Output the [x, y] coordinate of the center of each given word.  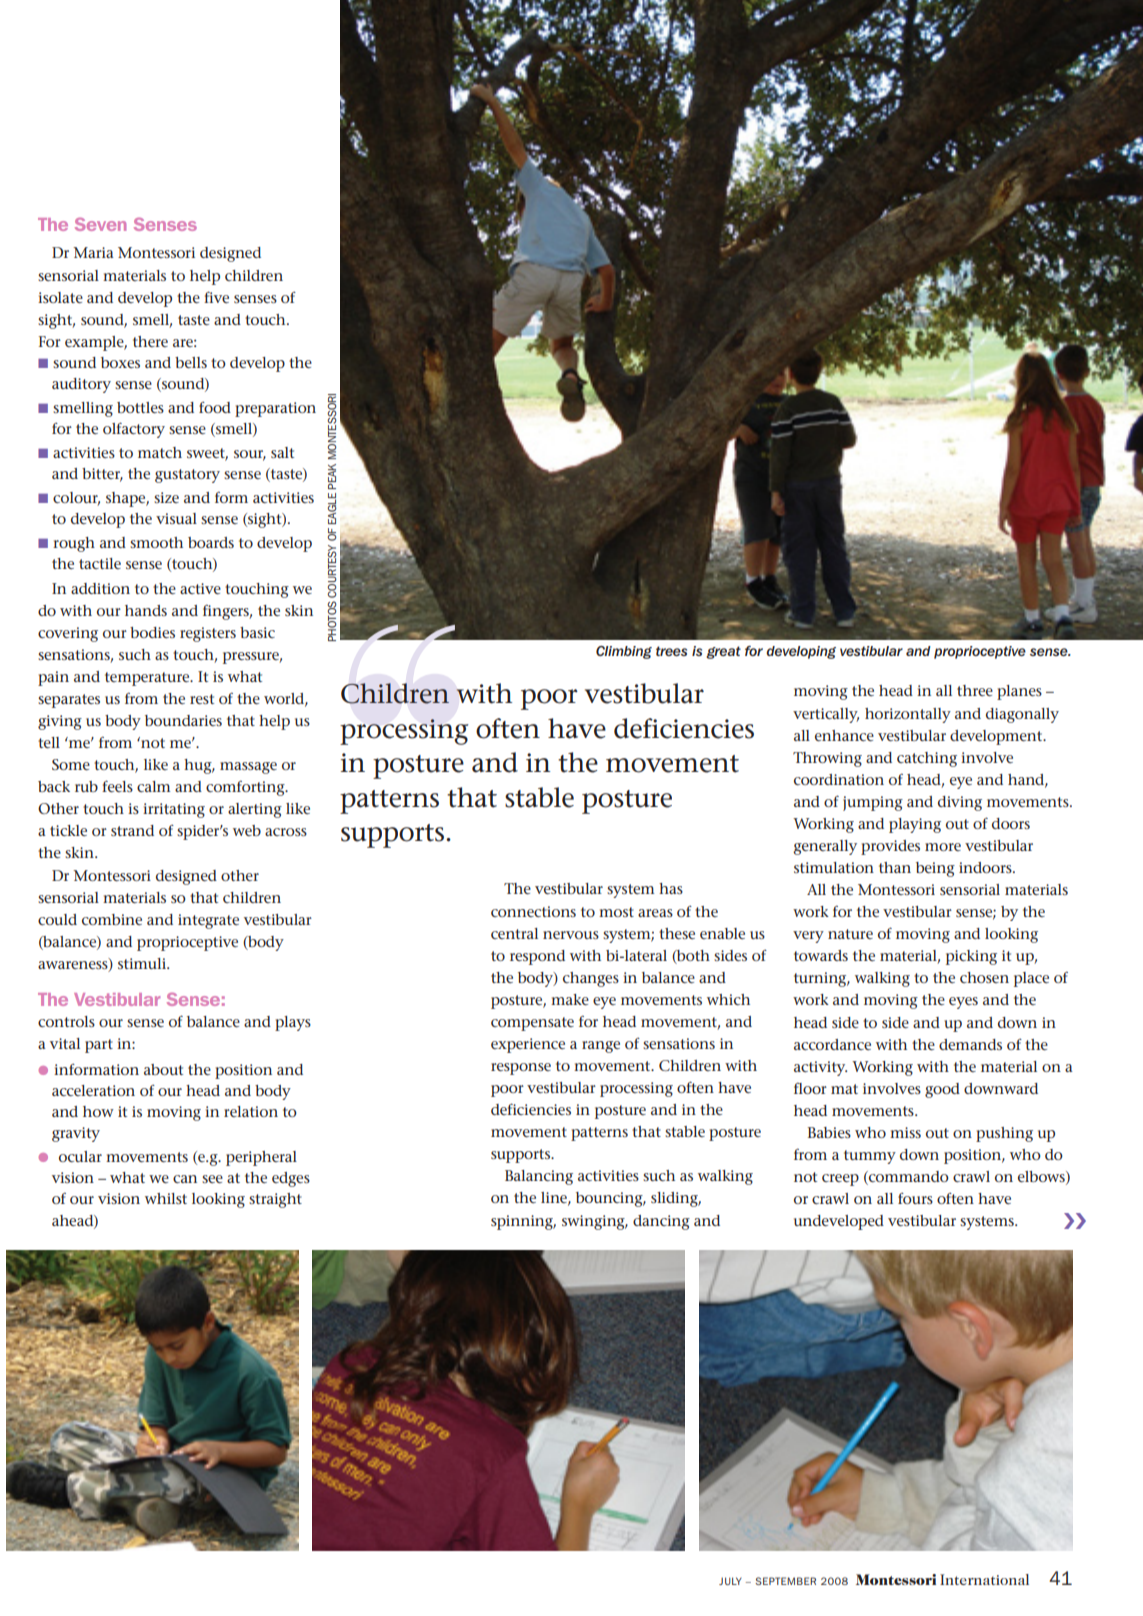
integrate [208, 921]
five [216, 297]
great [723, 652]
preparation [275, 409]
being [935, 869]
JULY [730, 1581]
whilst [166, 1198]
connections [533, 911]
